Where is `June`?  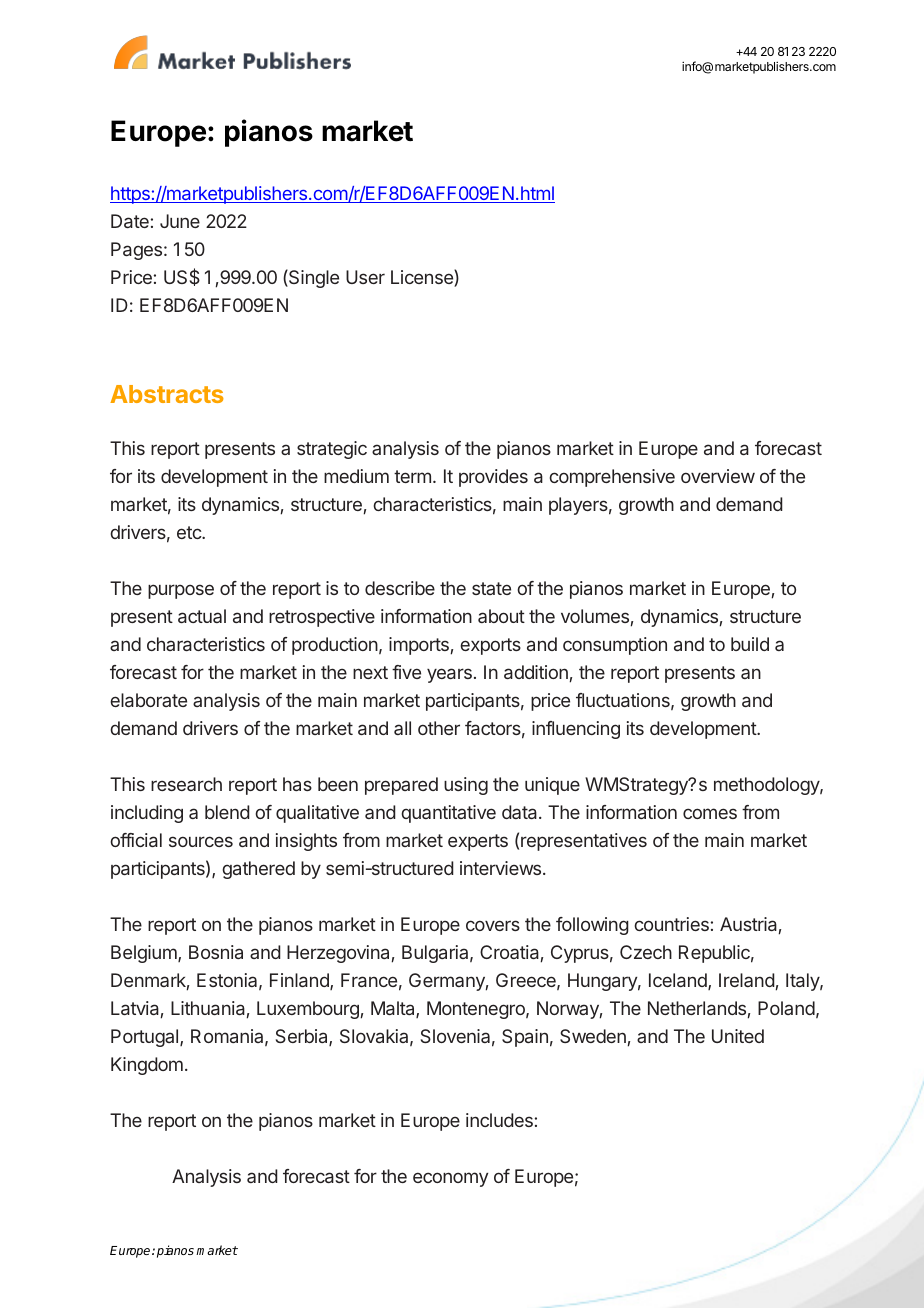 June is located at coordinates (180, 221).
